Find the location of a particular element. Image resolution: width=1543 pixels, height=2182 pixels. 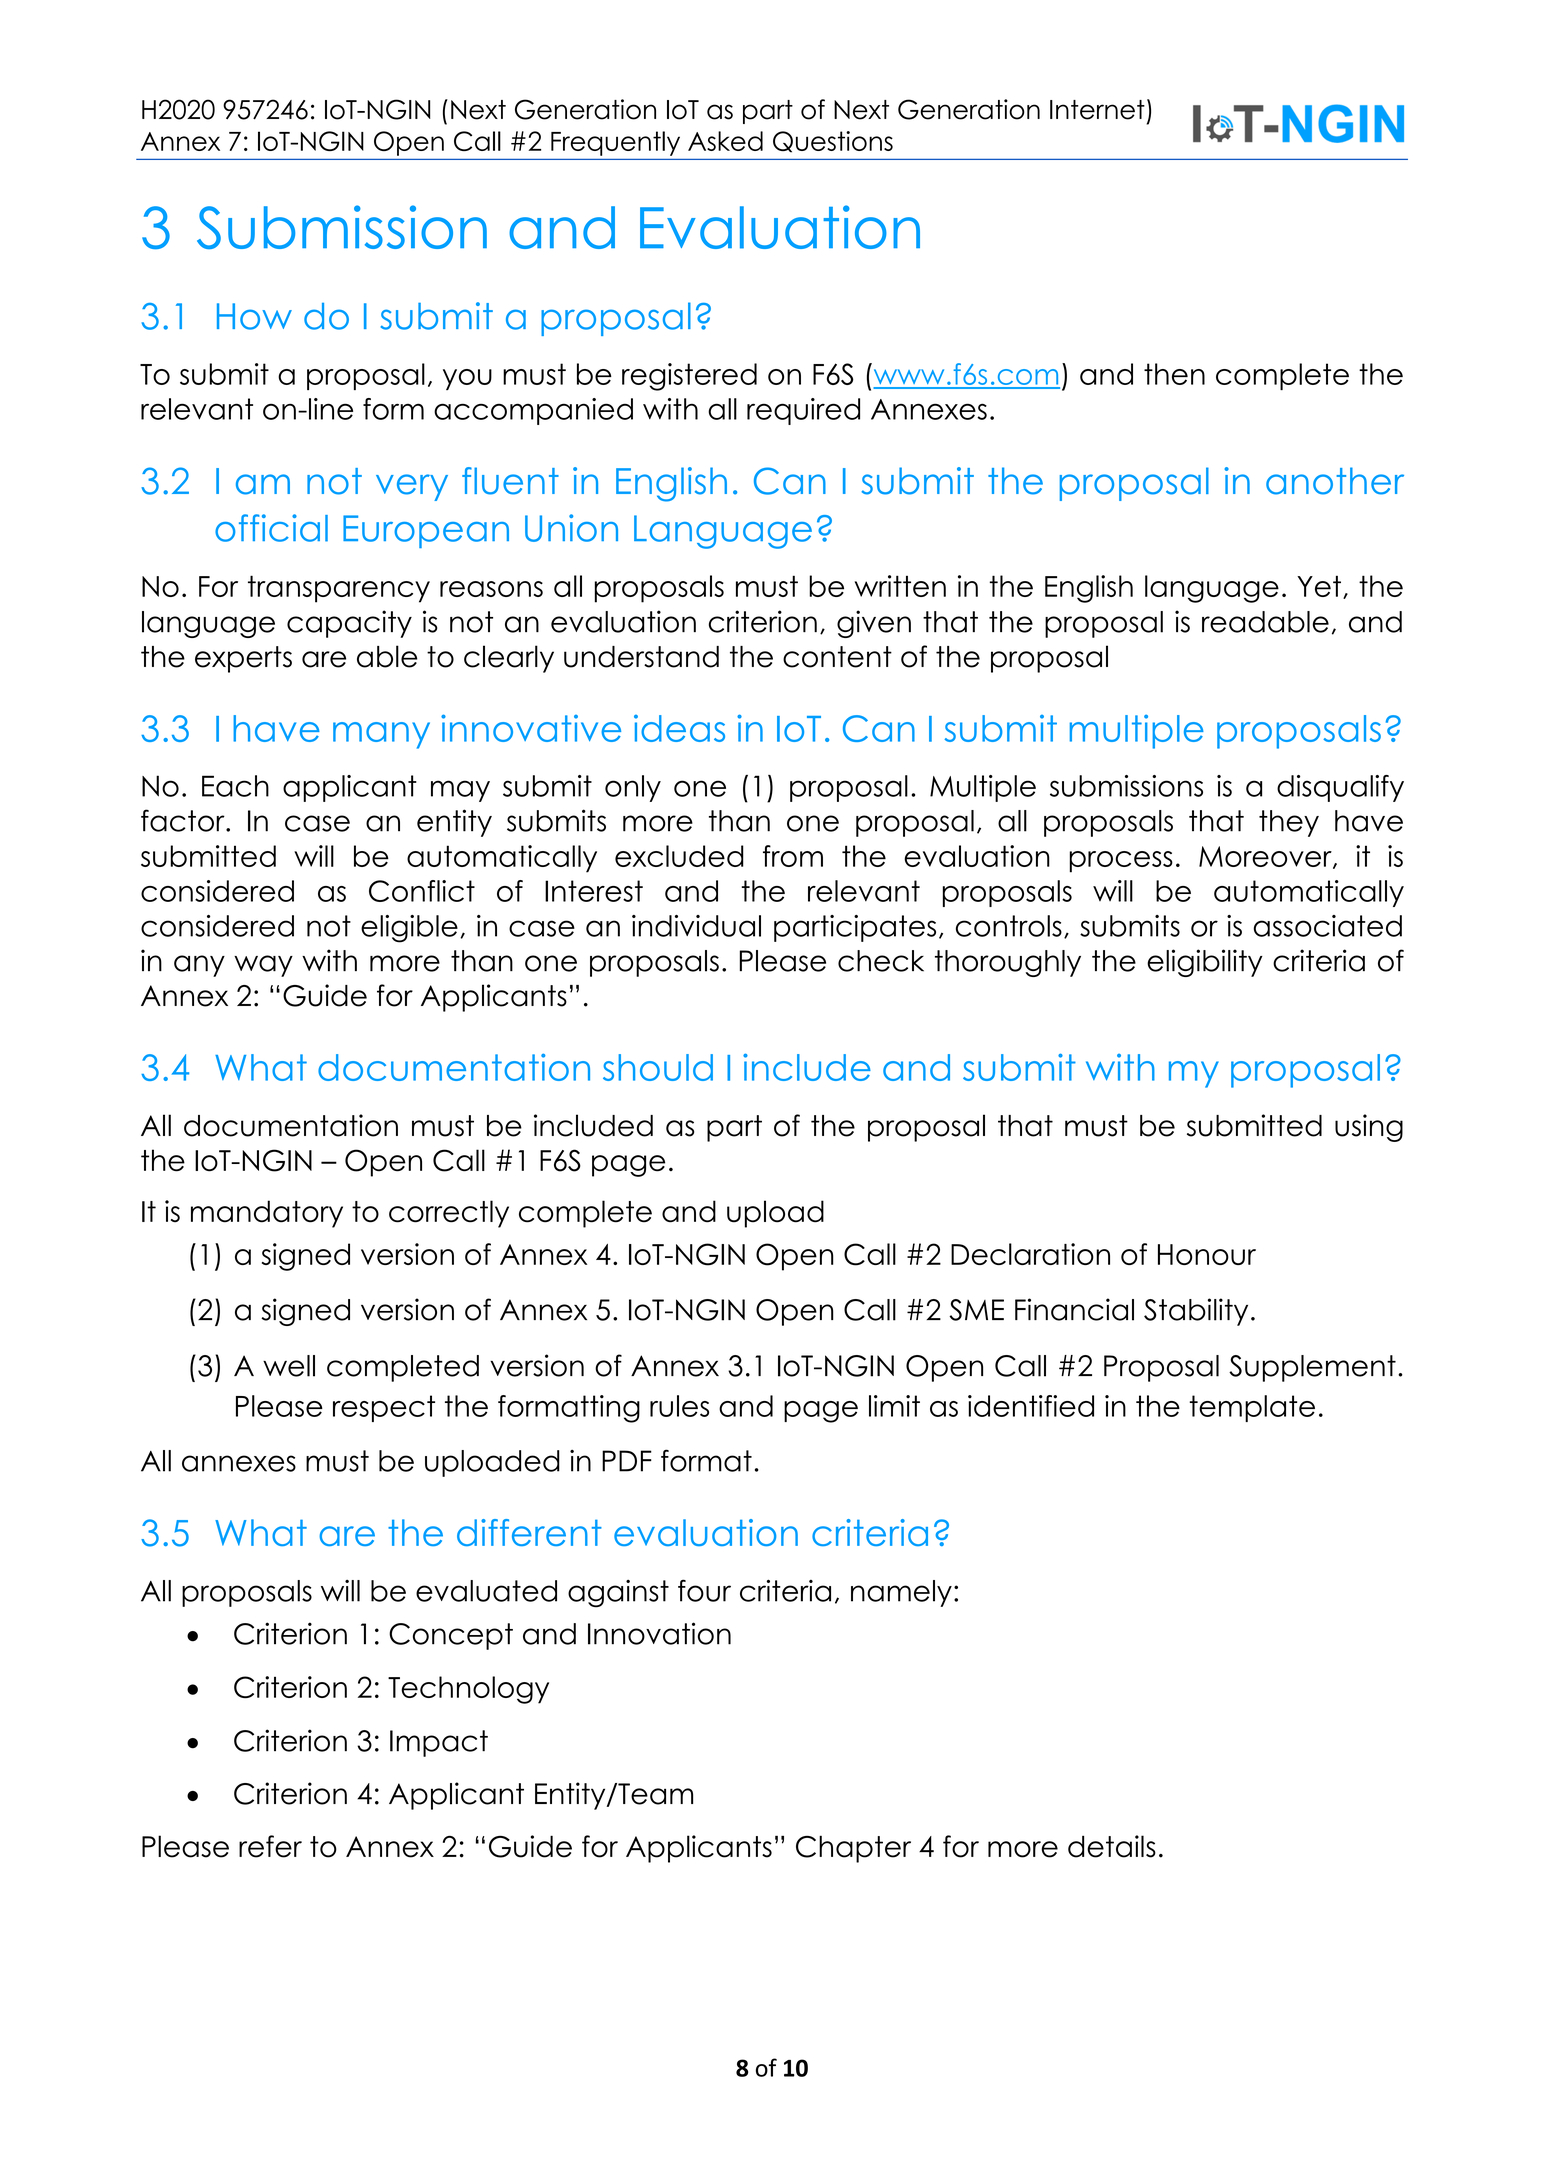

Honour is located at coordinates (1207, 1254).
